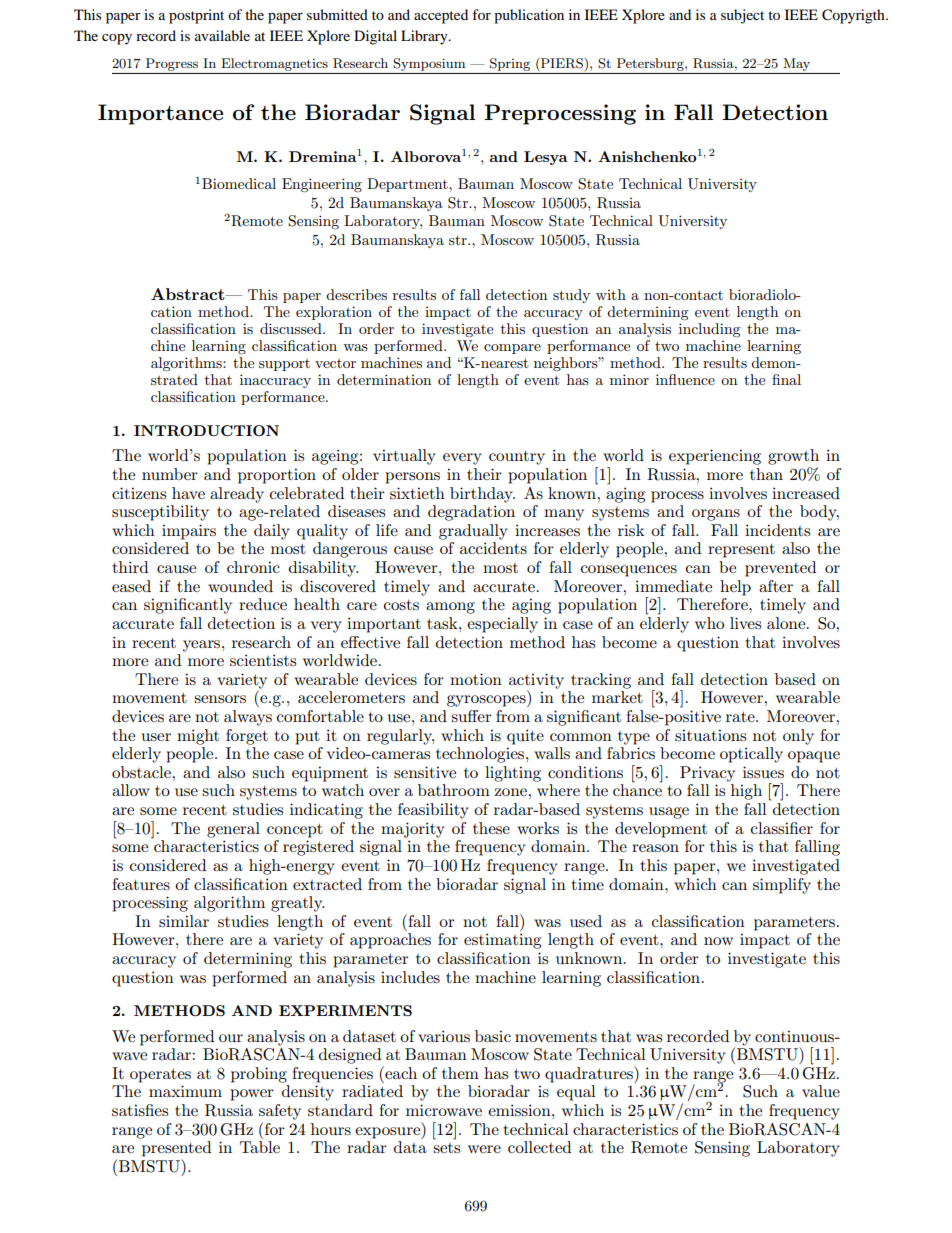  I want to click on May, so click(796, 64).
